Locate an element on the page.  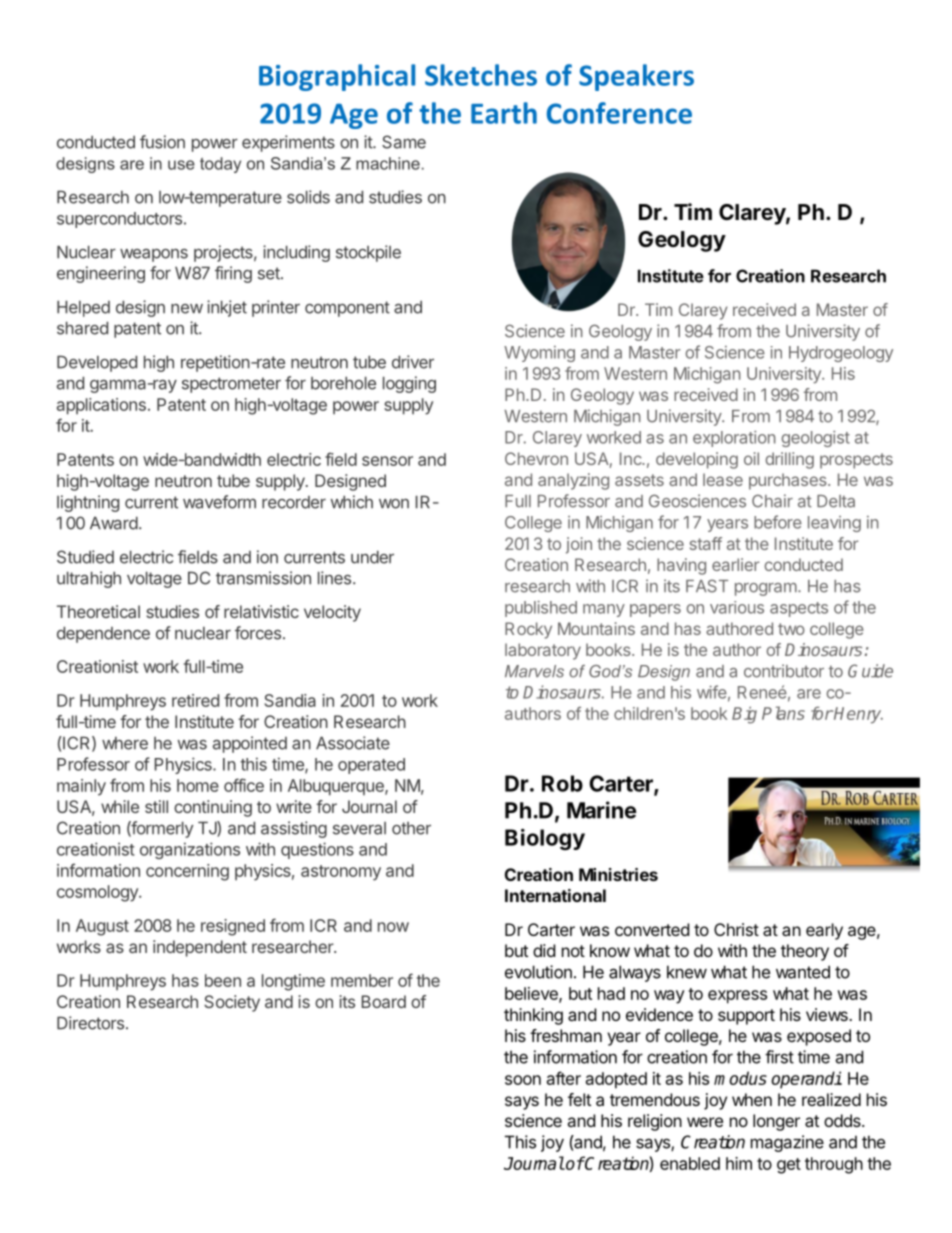
fusion is located at coordinates (162, 142).
